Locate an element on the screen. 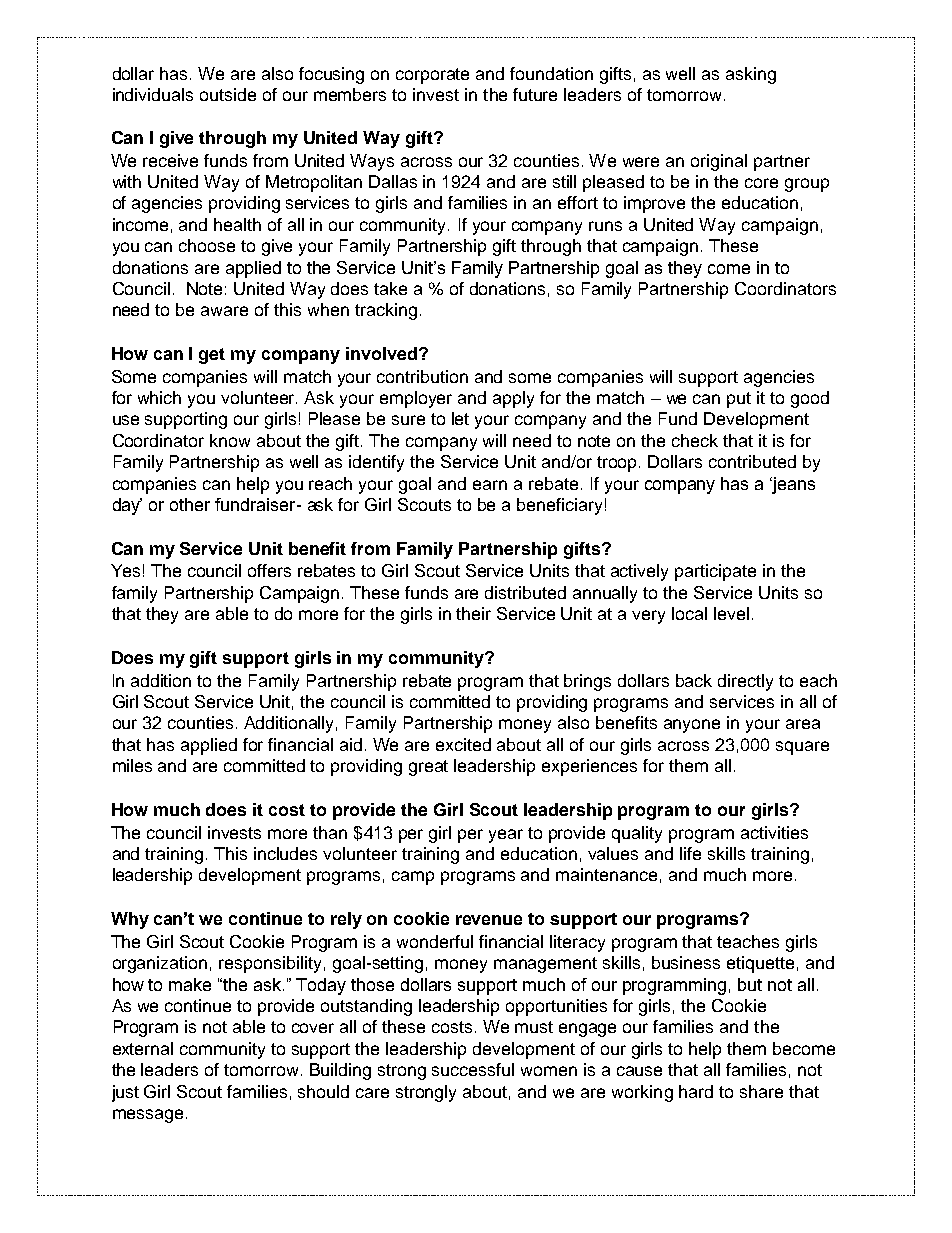  other is located at coordinates (190, 504).
